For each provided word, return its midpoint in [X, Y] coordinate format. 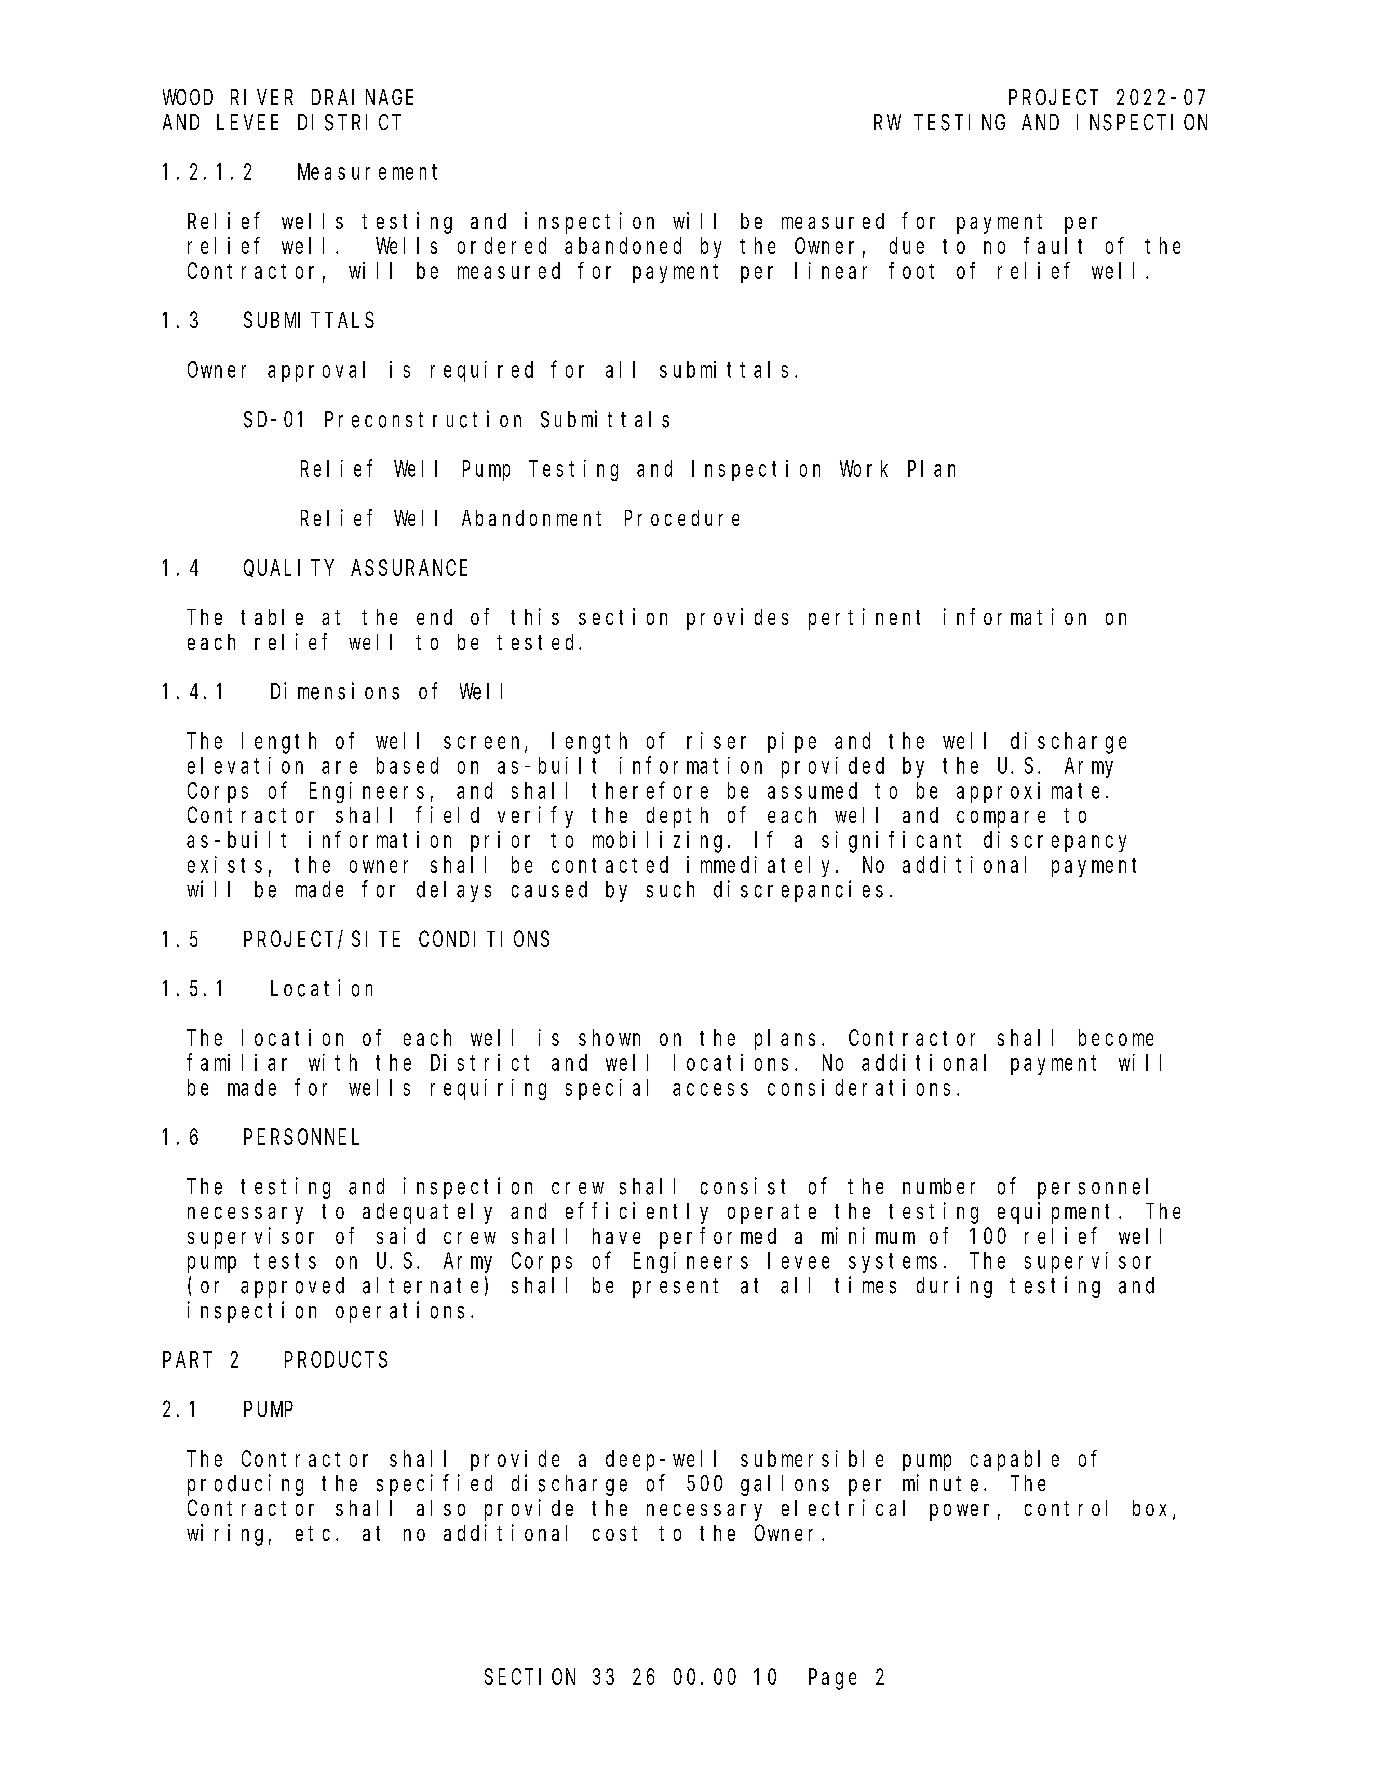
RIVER [262, 97]
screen [485, 743]
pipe [792, 742]
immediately [762, 866]
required [482, 371]
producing [245, 1485]
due [907, 245]
